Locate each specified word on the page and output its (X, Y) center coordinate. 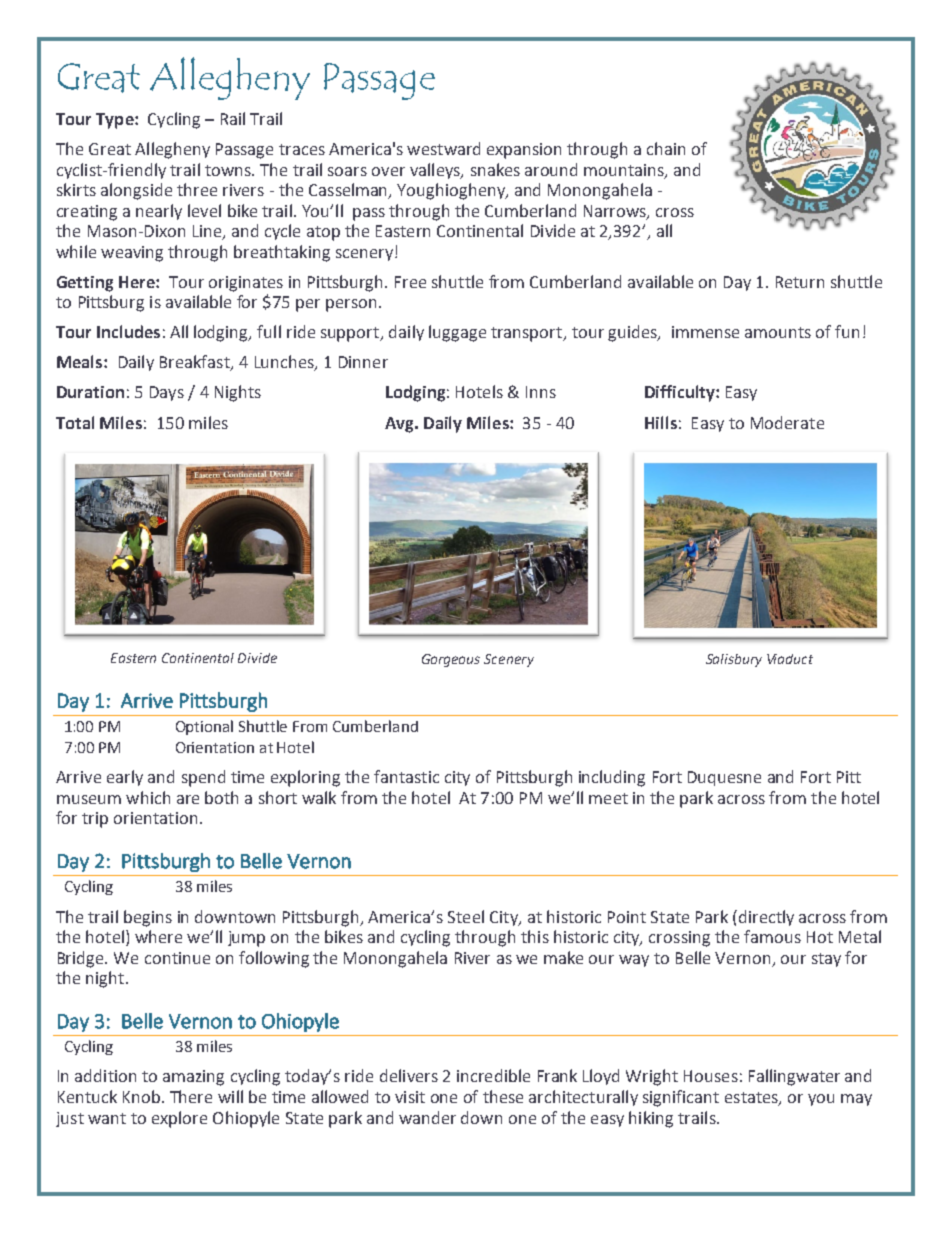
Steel (466, 916)
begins (148, 918)
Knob (141, 1096)
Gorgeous (451, 660)
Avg (400, 425)
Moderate (787, 422)
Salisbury (734, 660)
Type (116, 121)
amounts (778, 332)
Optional (204, 727)
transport (528, 334)
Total (75, 422)
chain (666, 148)
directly (765, 918)
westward (443, 148)
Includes (128, 331)
